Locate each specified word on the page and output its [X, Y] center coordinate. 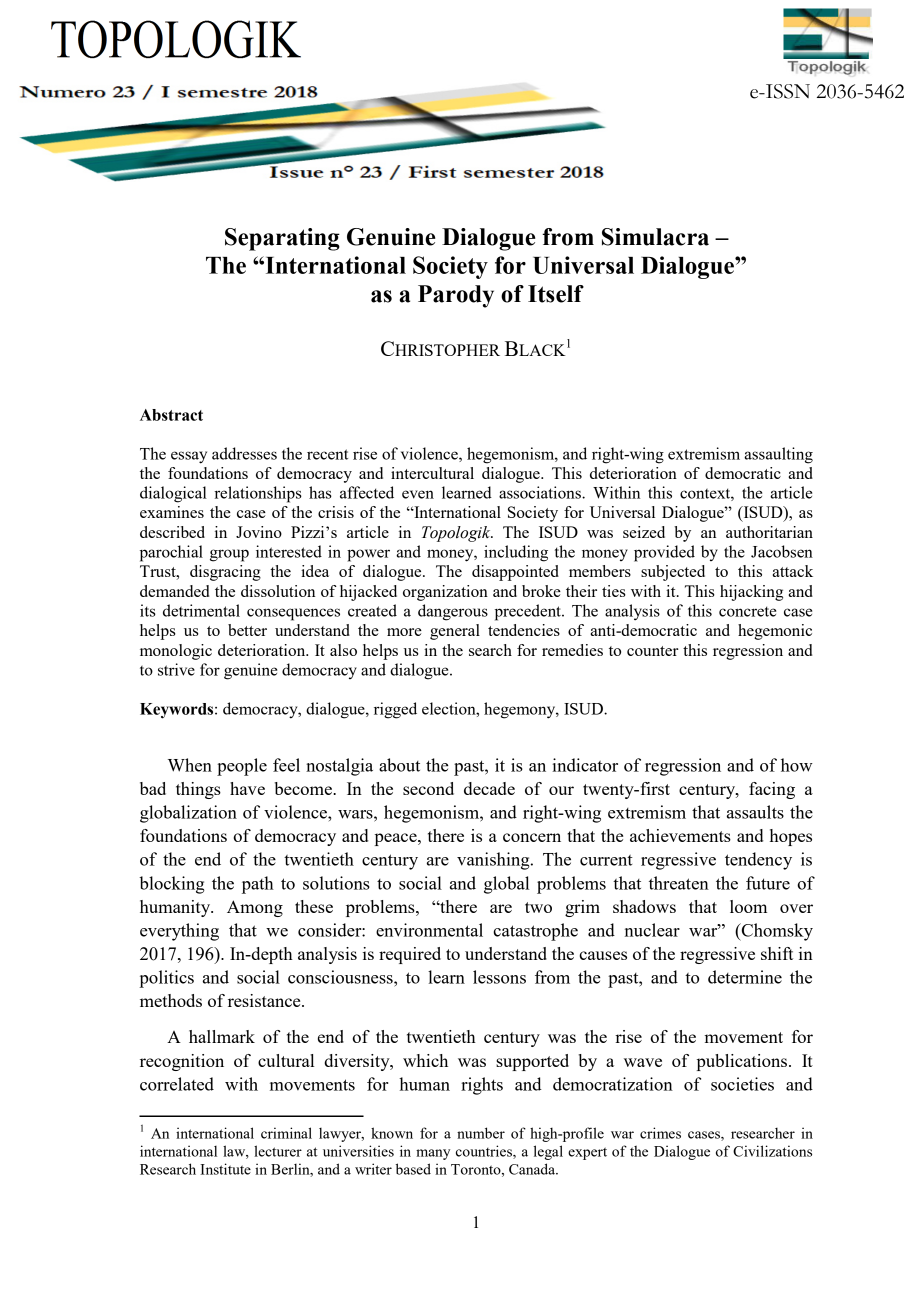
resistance [265, 1000]
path [258, 885]
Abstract [171, 415]
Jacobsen [782, 551]
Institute [225, 1169]
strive [176, 669]
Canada [533, 1169]
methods [171, 1000]
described [172, 532]
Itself [556, 294]
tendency [758, 861]
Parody [456, 296]
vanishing [494, 861]
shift [777, 953]
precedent [529, 612]
